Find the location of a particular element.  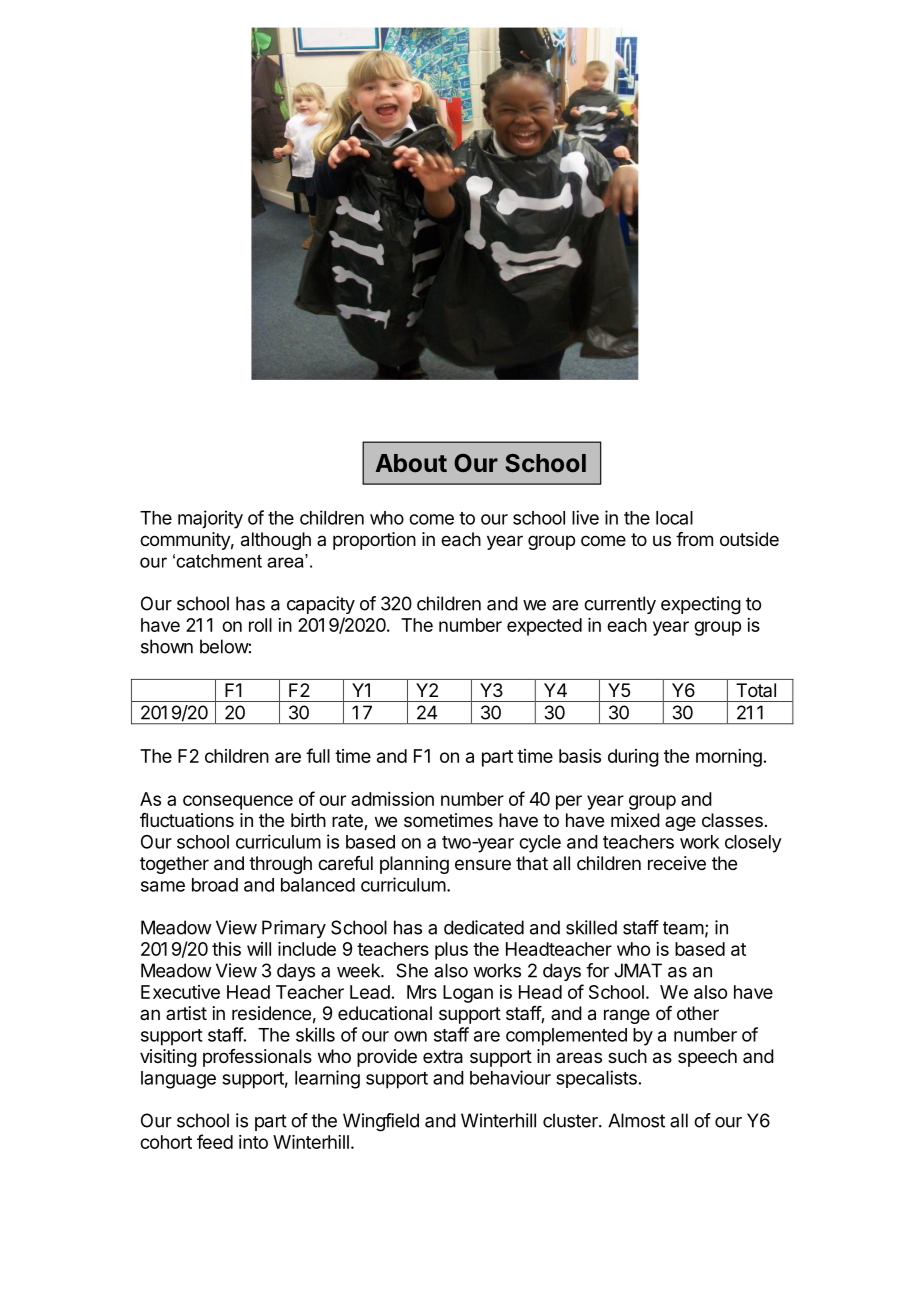

Wingfield is located at coordinates (381, 1122).
